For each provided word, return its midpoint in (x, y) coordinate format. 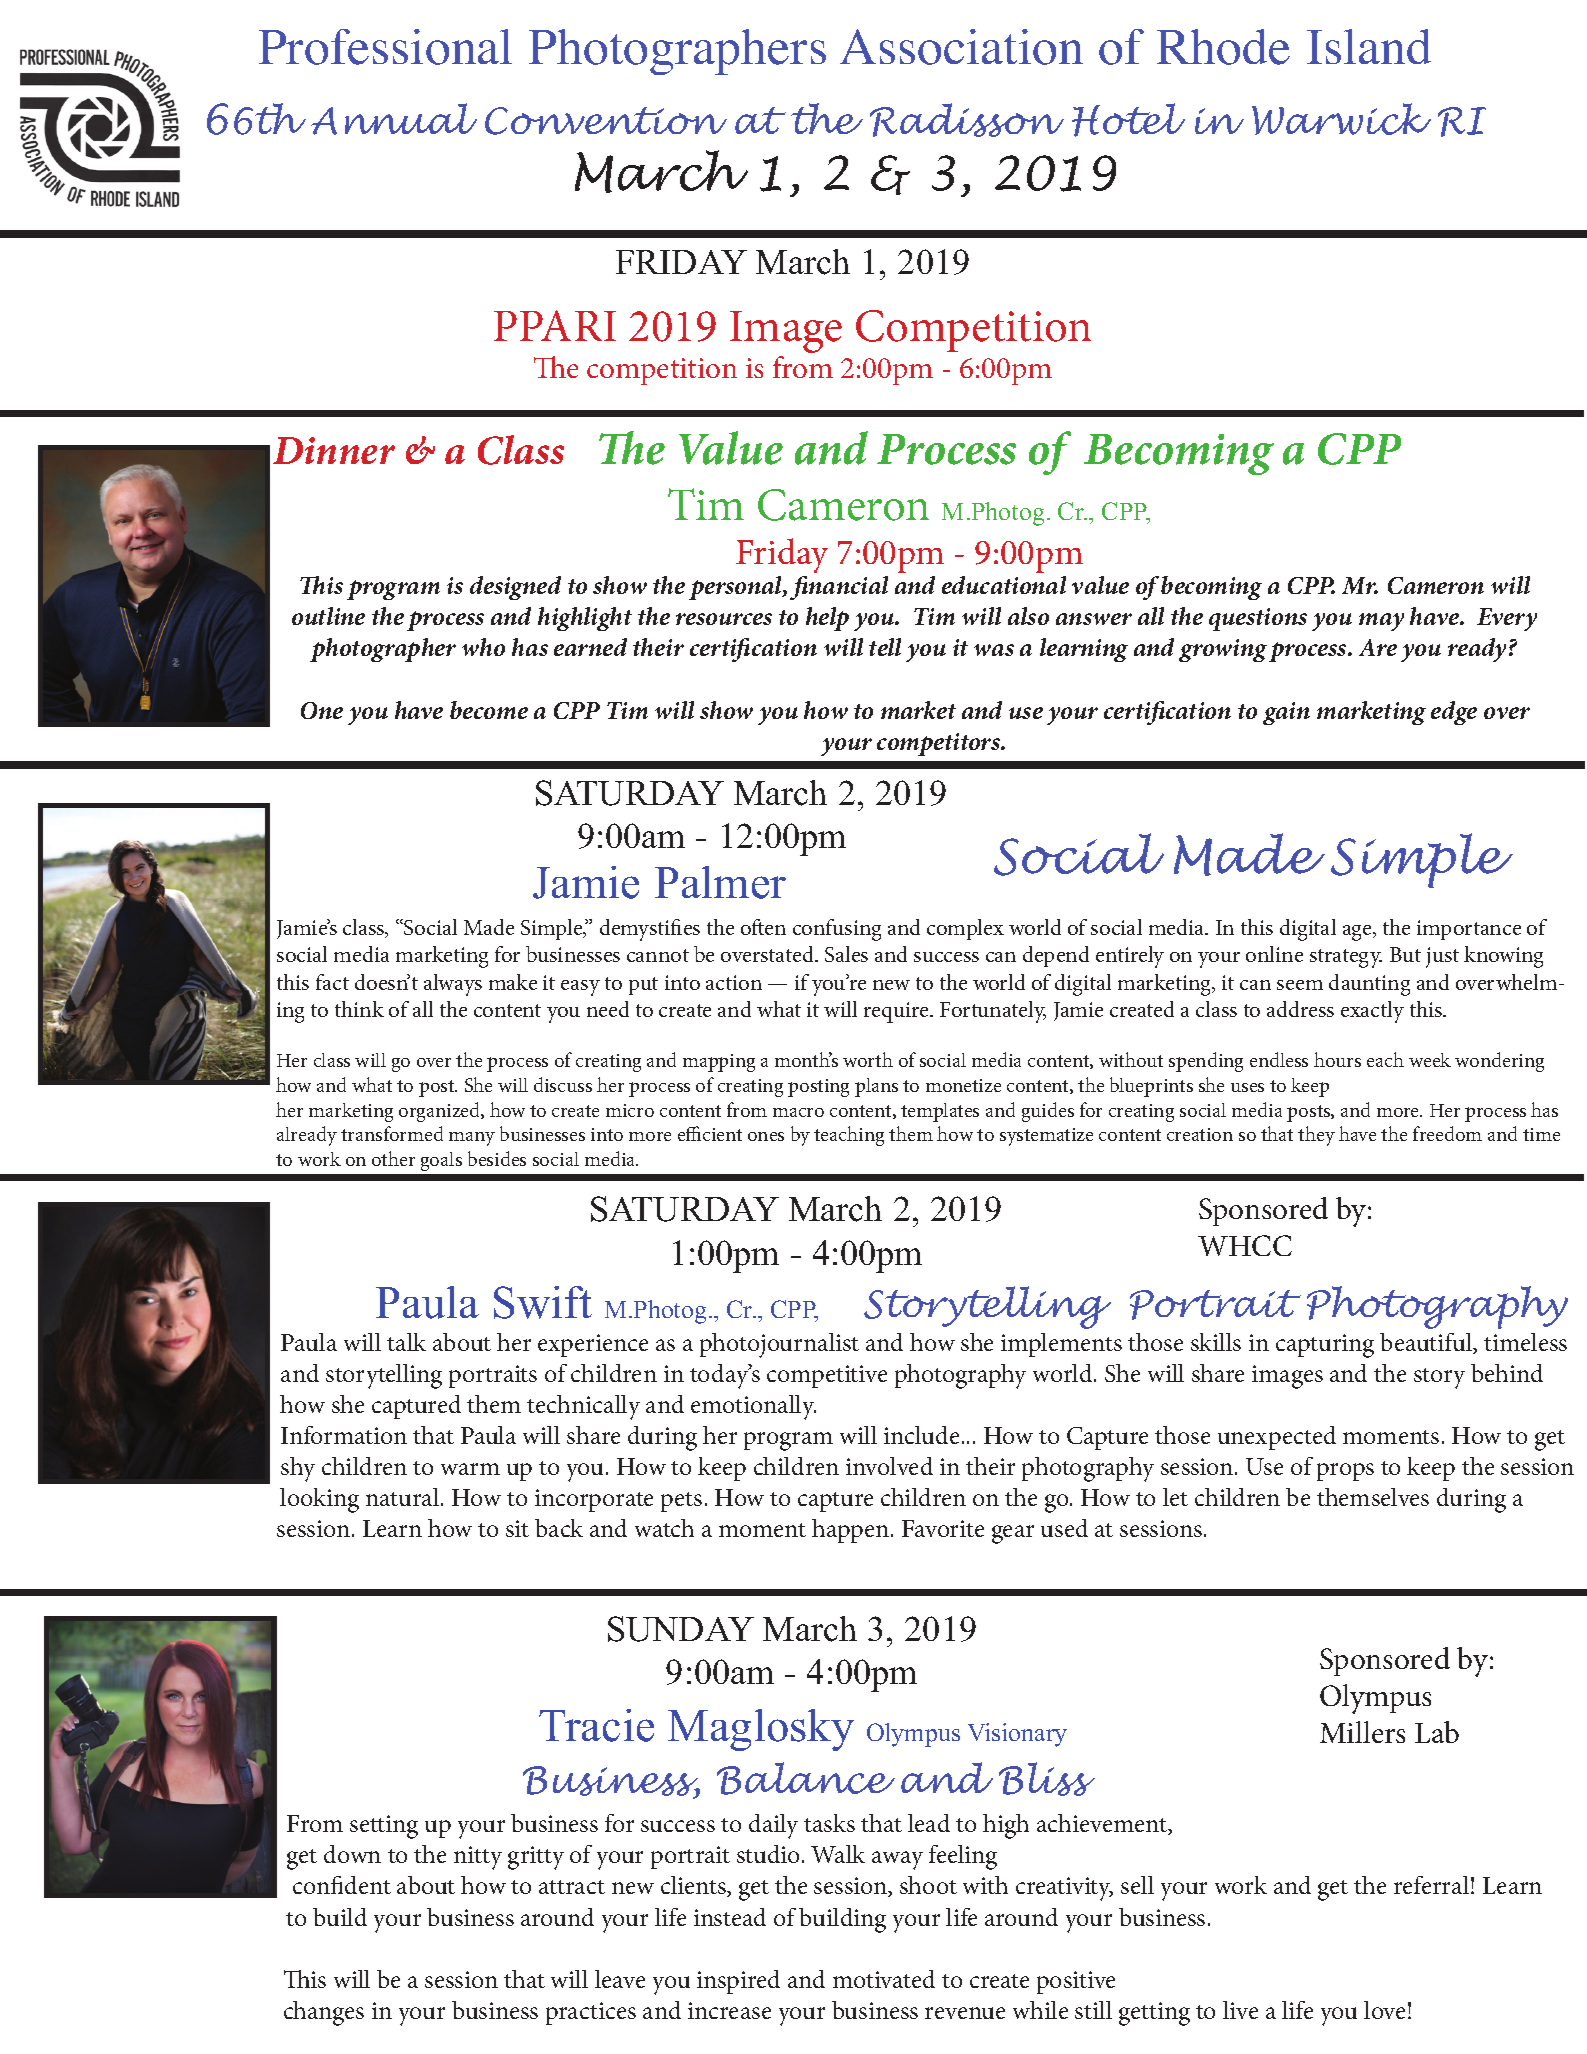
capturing (1325, 1346)
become (489, 710)
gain (1286, 713)
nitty (478, 1858)
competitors (940, 744)
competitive (827, 1376)
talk (406, 1342)
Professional (385, 47)
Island (1369, 46)
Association (961, 47)
